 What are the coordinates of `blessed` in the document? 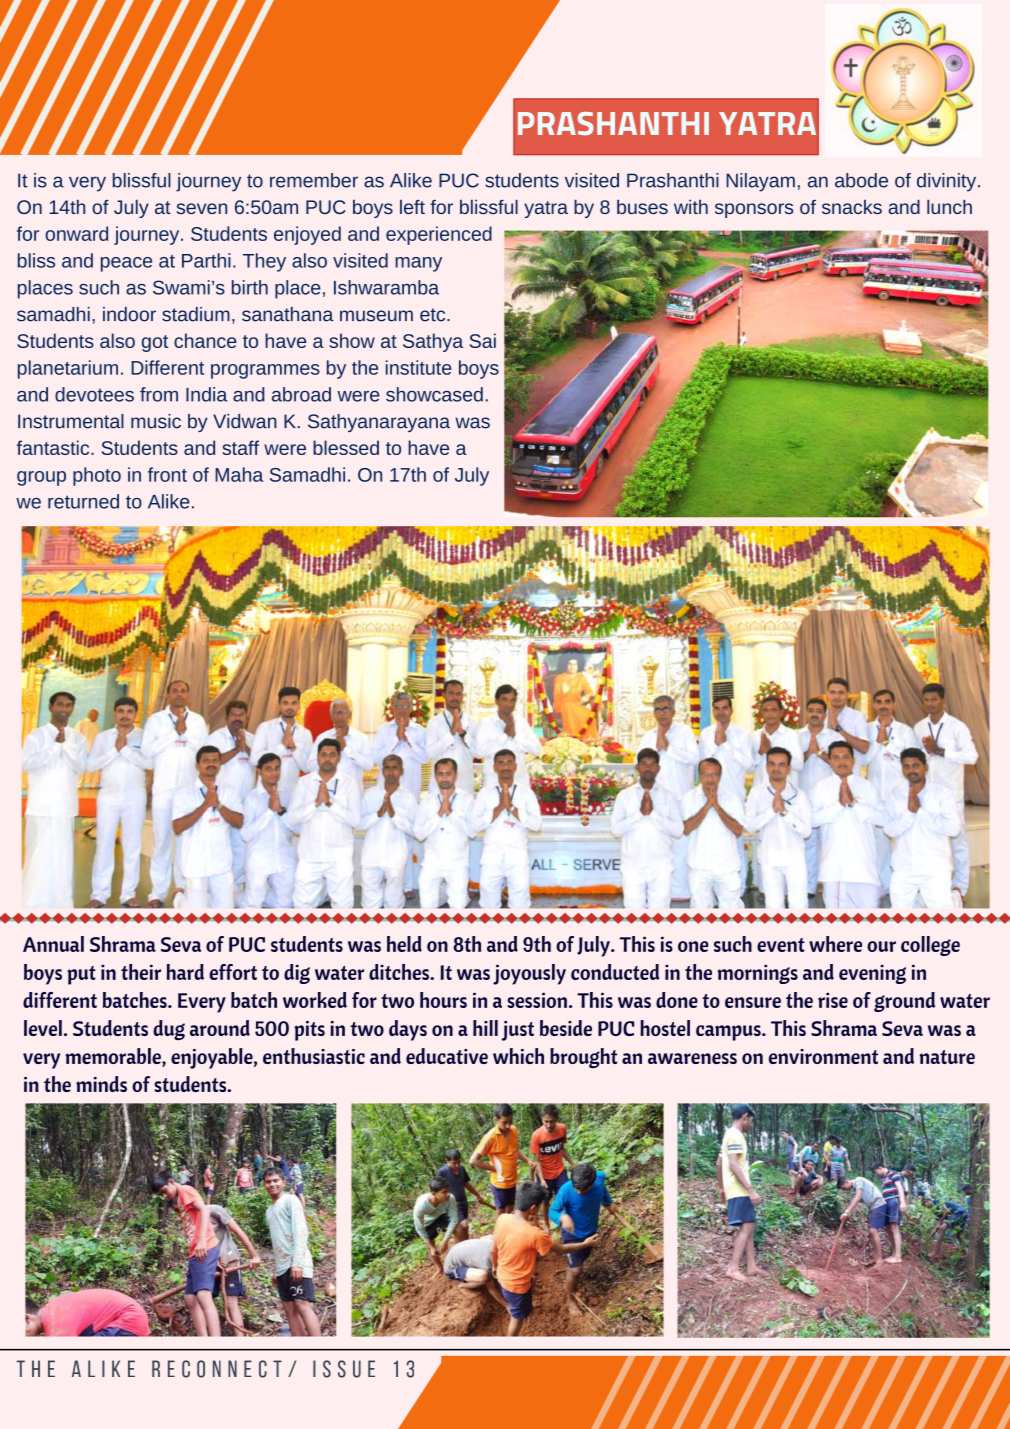 It's located at (346, 447).
